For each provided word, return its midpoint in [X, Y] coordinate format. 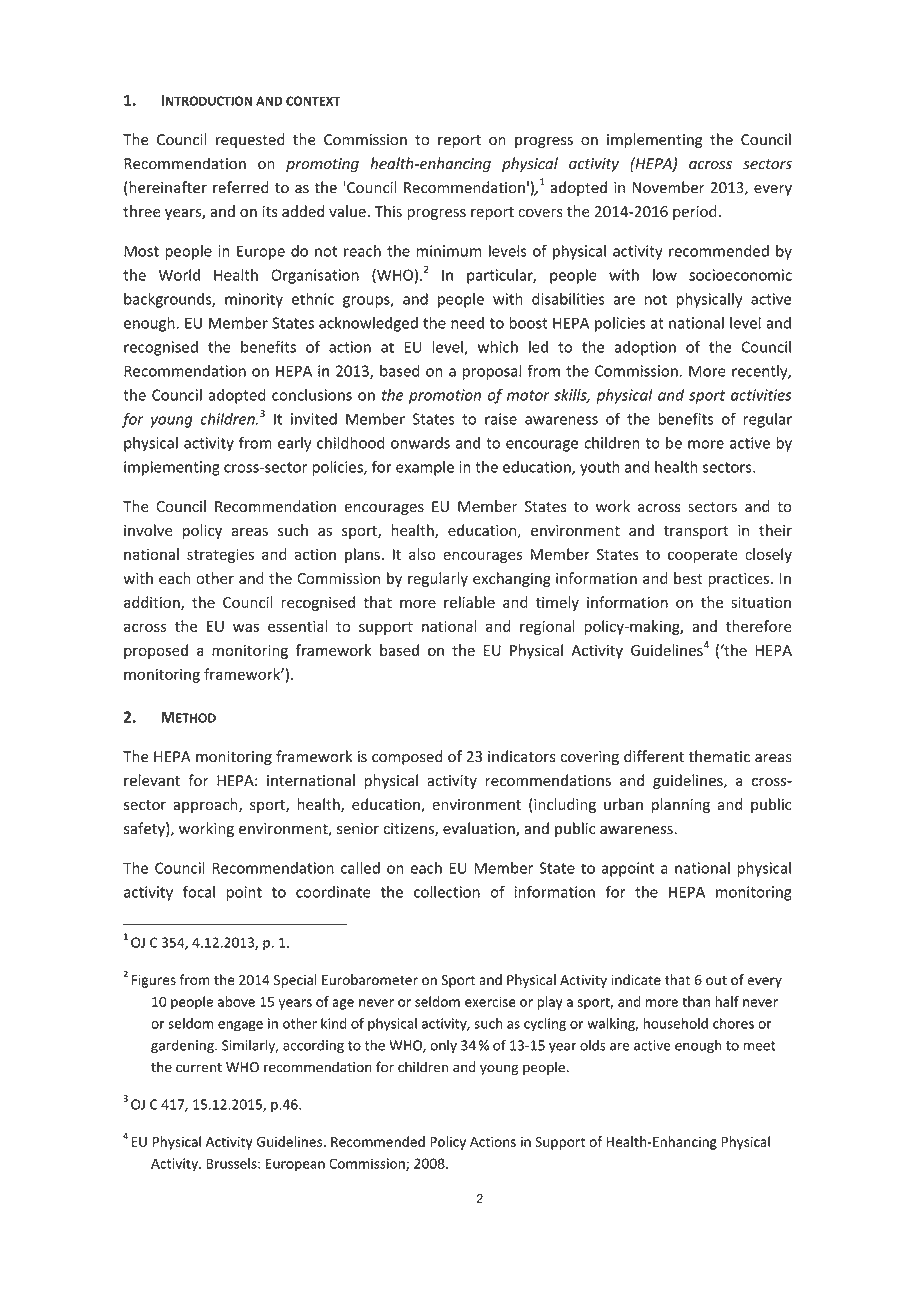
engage [240, 1026]
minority [254, 300]
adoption [645, 348]
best [688, 578]
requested [250, 140]
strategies [220, 556]
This [388, 211]
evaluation [480, 829]
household [675, 1023]
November [668, 187]
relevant [152, 780]
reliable [469, 602]
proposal [492, 372]
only [443, 1046]
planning [681, 805]
